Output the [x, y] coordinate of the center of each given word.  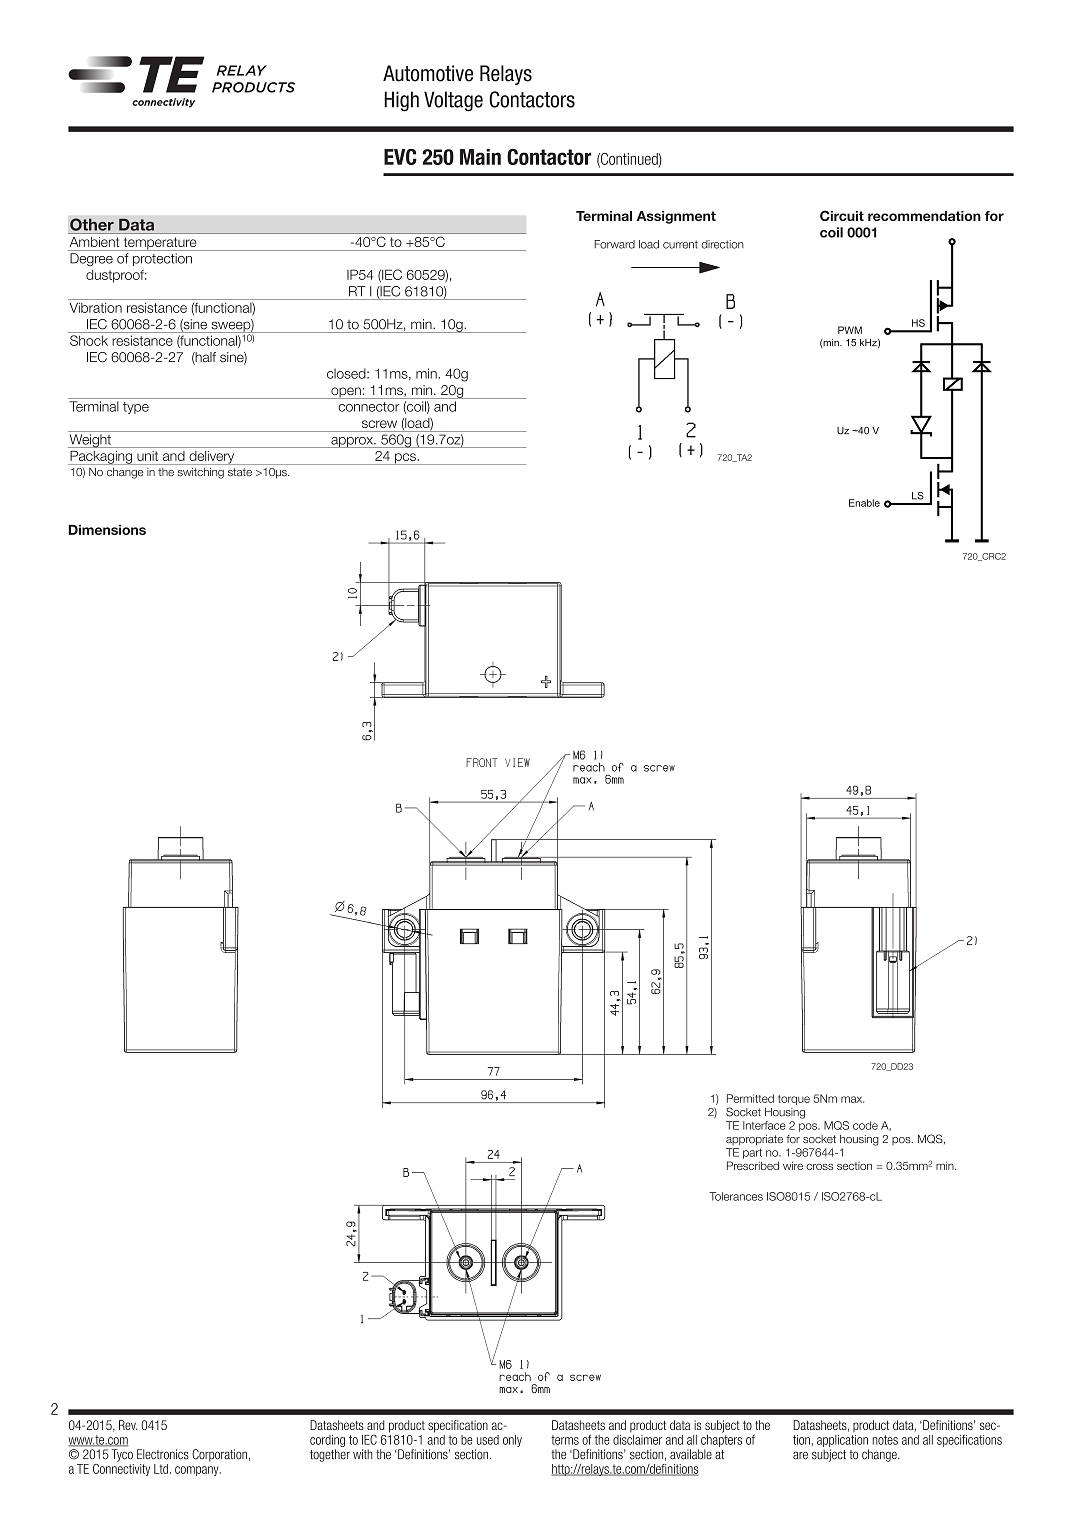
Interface [764, 1125]
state [240, 472]
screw [379, 424]
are [800, 1455]
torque [794, 1100]
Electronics [163, 1454]
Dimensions [107, 530]
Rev [128, 1425]
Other [92, 224]
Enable [864, 503]
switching [201, 473]
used [488, 1440]
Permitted [750, 1098]
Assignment [676, 217]
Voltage [453, 101]
